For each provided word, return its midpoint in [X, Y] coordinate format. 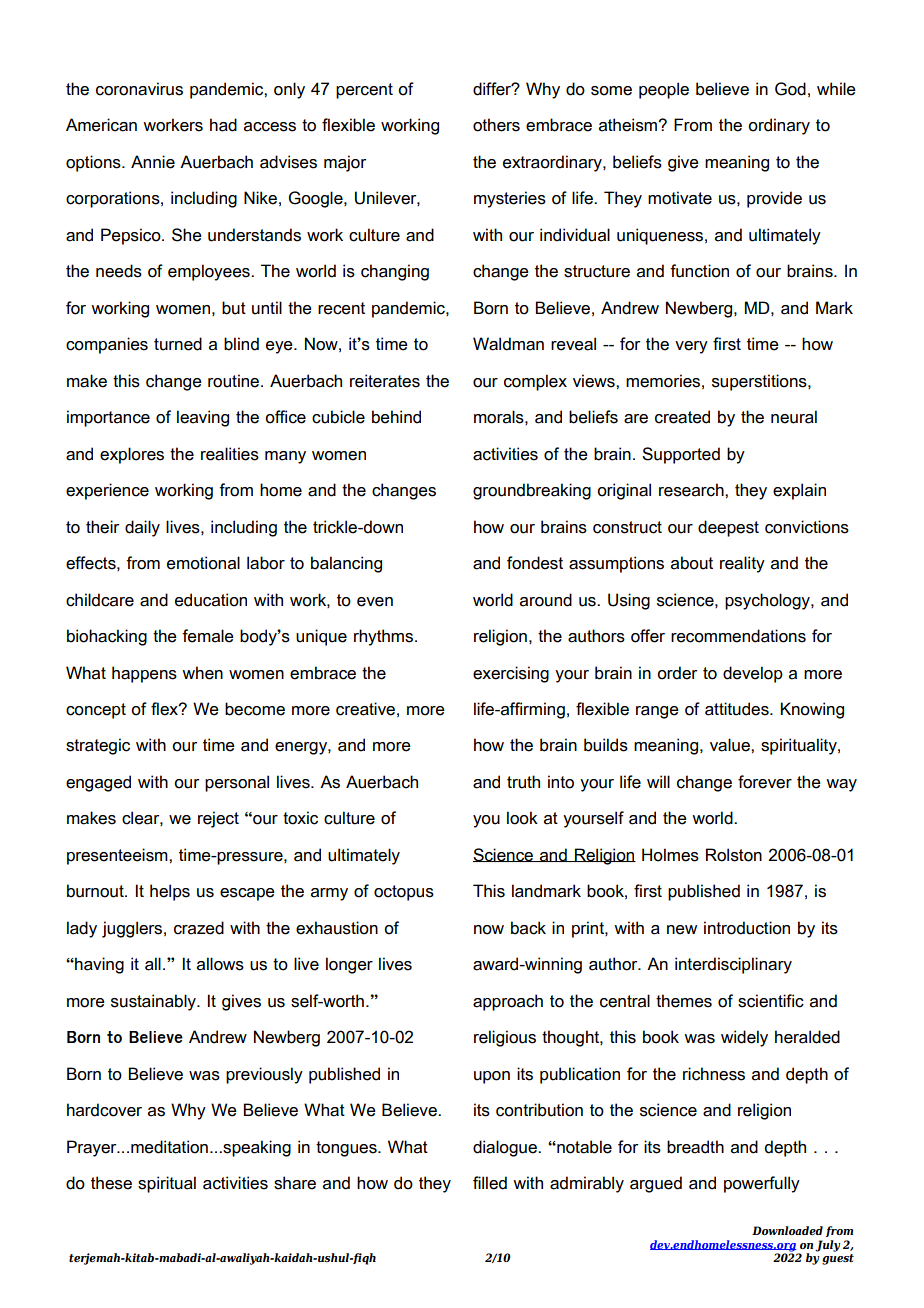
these [111, 1183]
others [496, 125]
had [223, 125]
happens [144, 674]
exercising [511, 674]
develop [753, 674]
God [790, 89]
